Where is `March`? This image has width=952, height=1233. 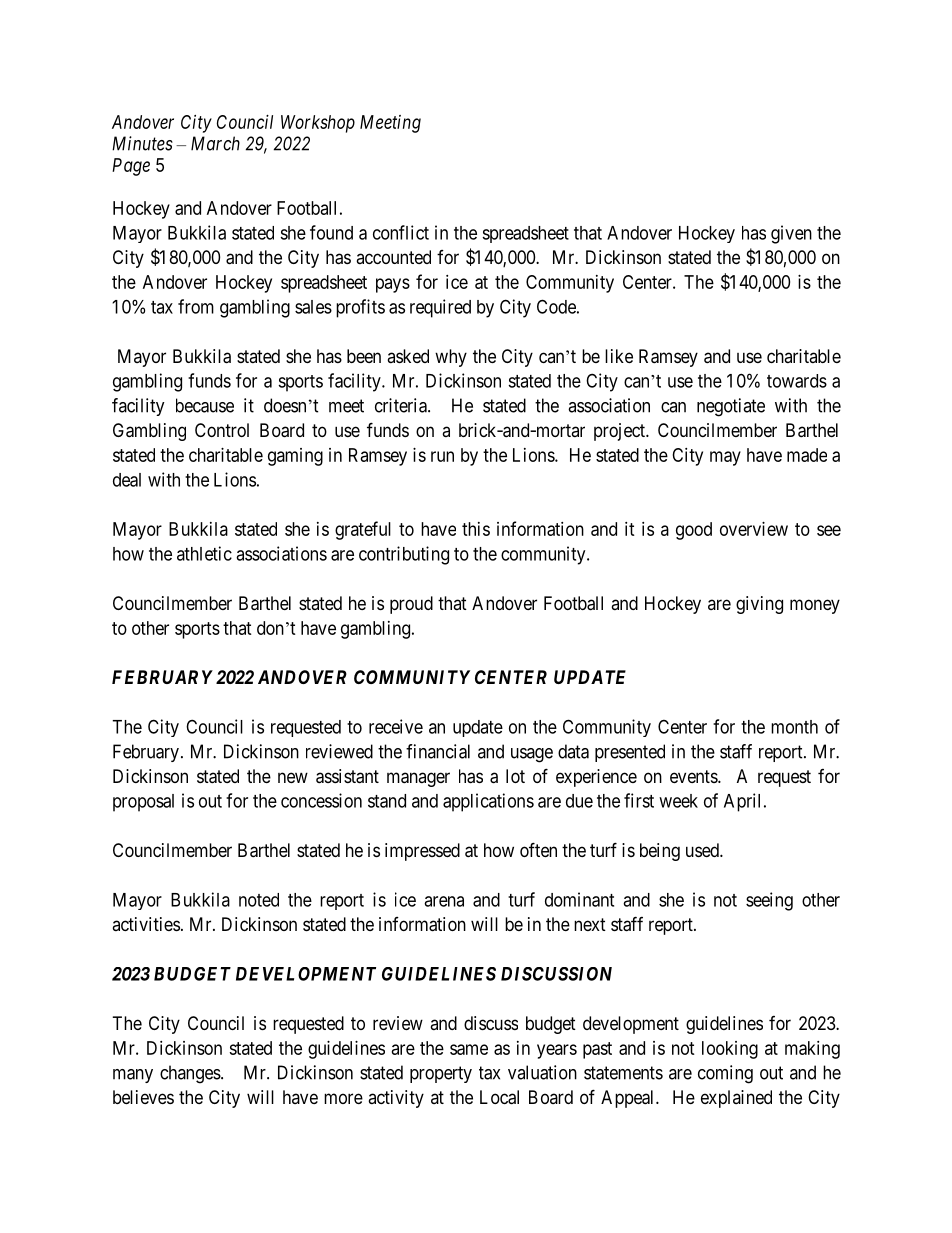
March is located at coordinates (215, 143).
